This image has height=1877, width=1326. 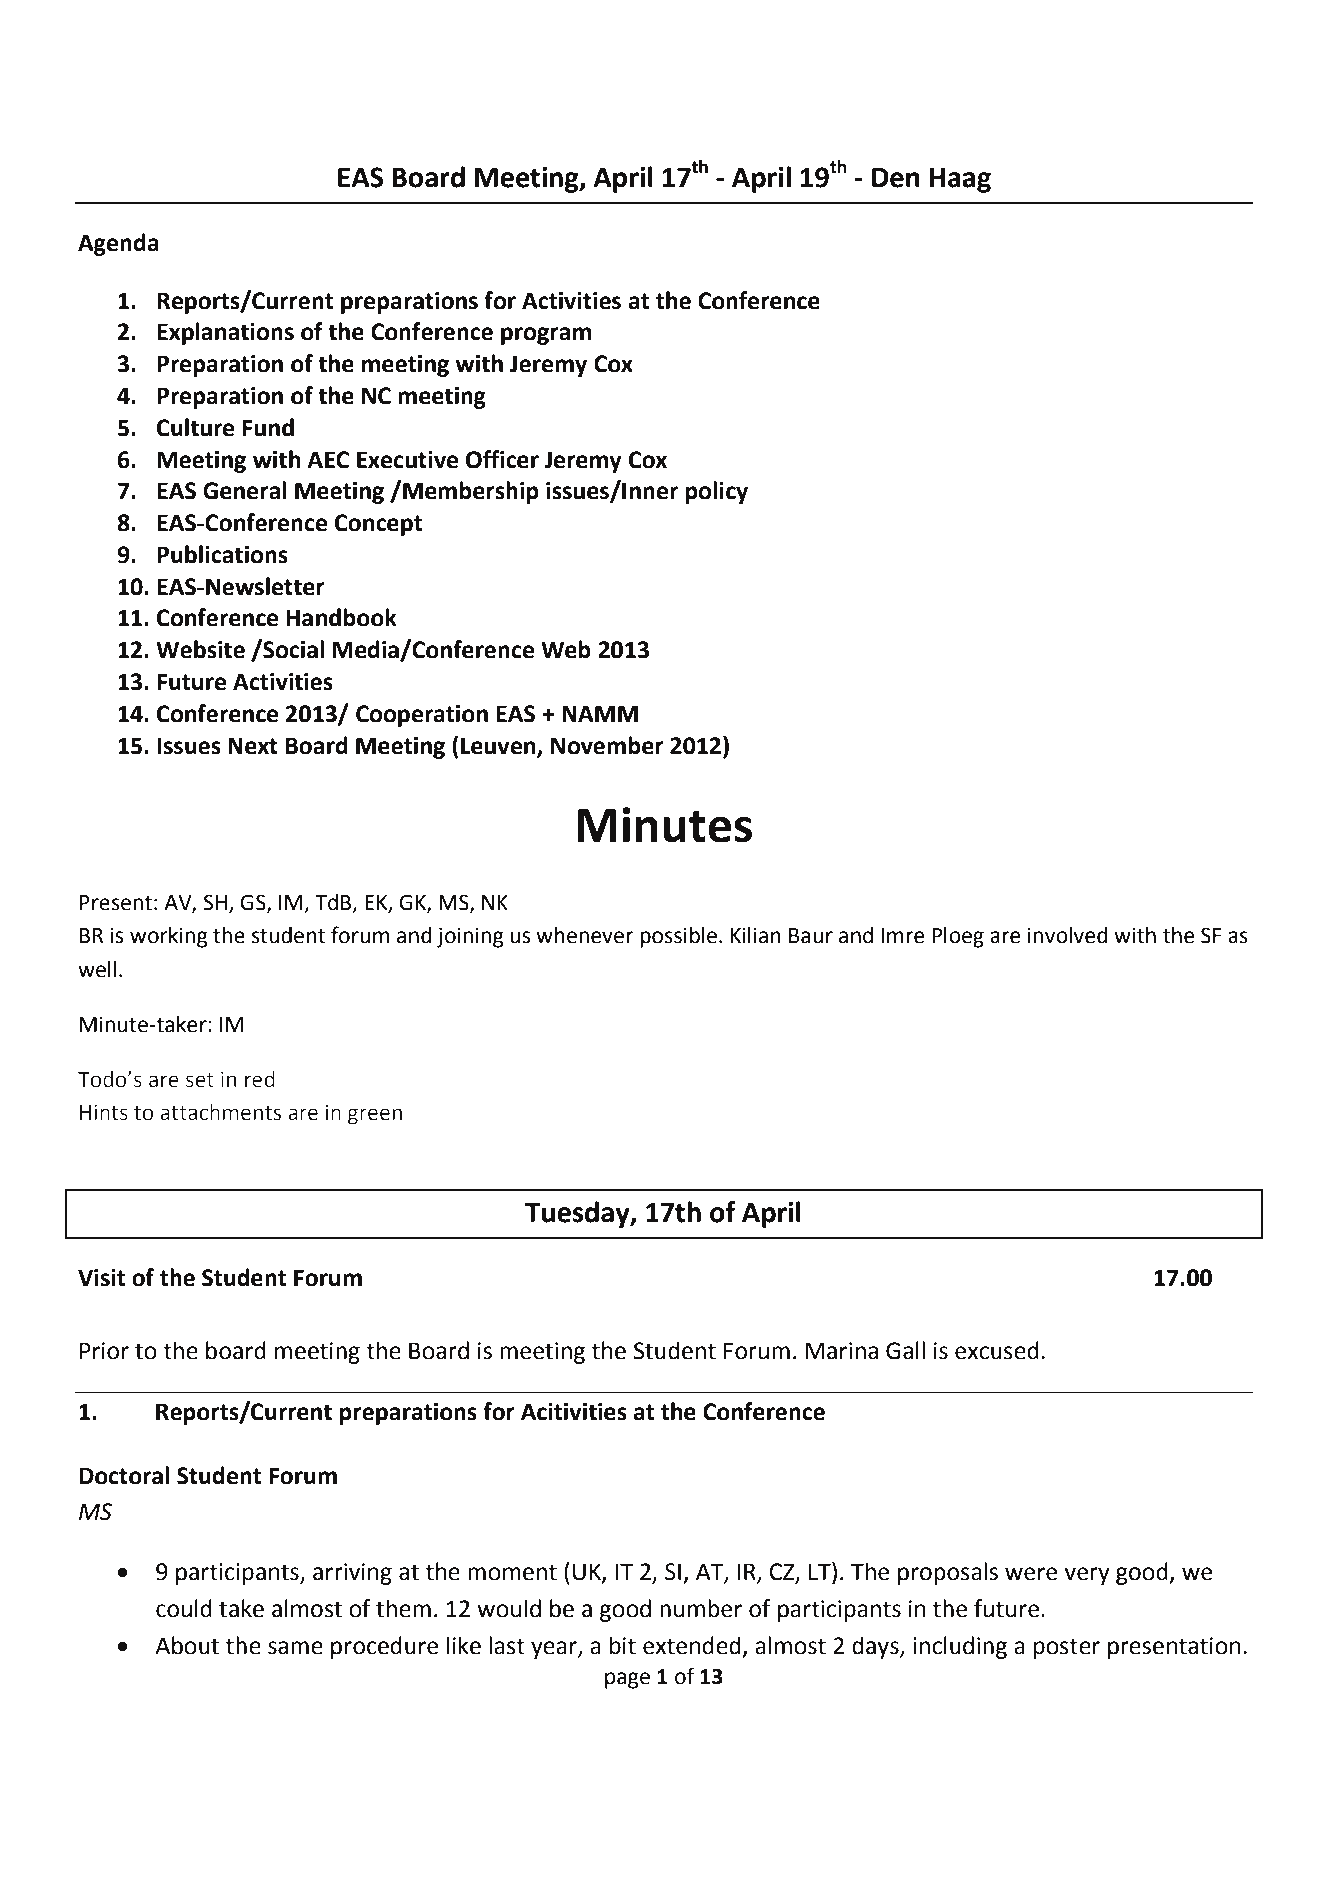 What do you see at coordinates (169, 937) in the image?
I see `working` at bounding box center [169, 937].
